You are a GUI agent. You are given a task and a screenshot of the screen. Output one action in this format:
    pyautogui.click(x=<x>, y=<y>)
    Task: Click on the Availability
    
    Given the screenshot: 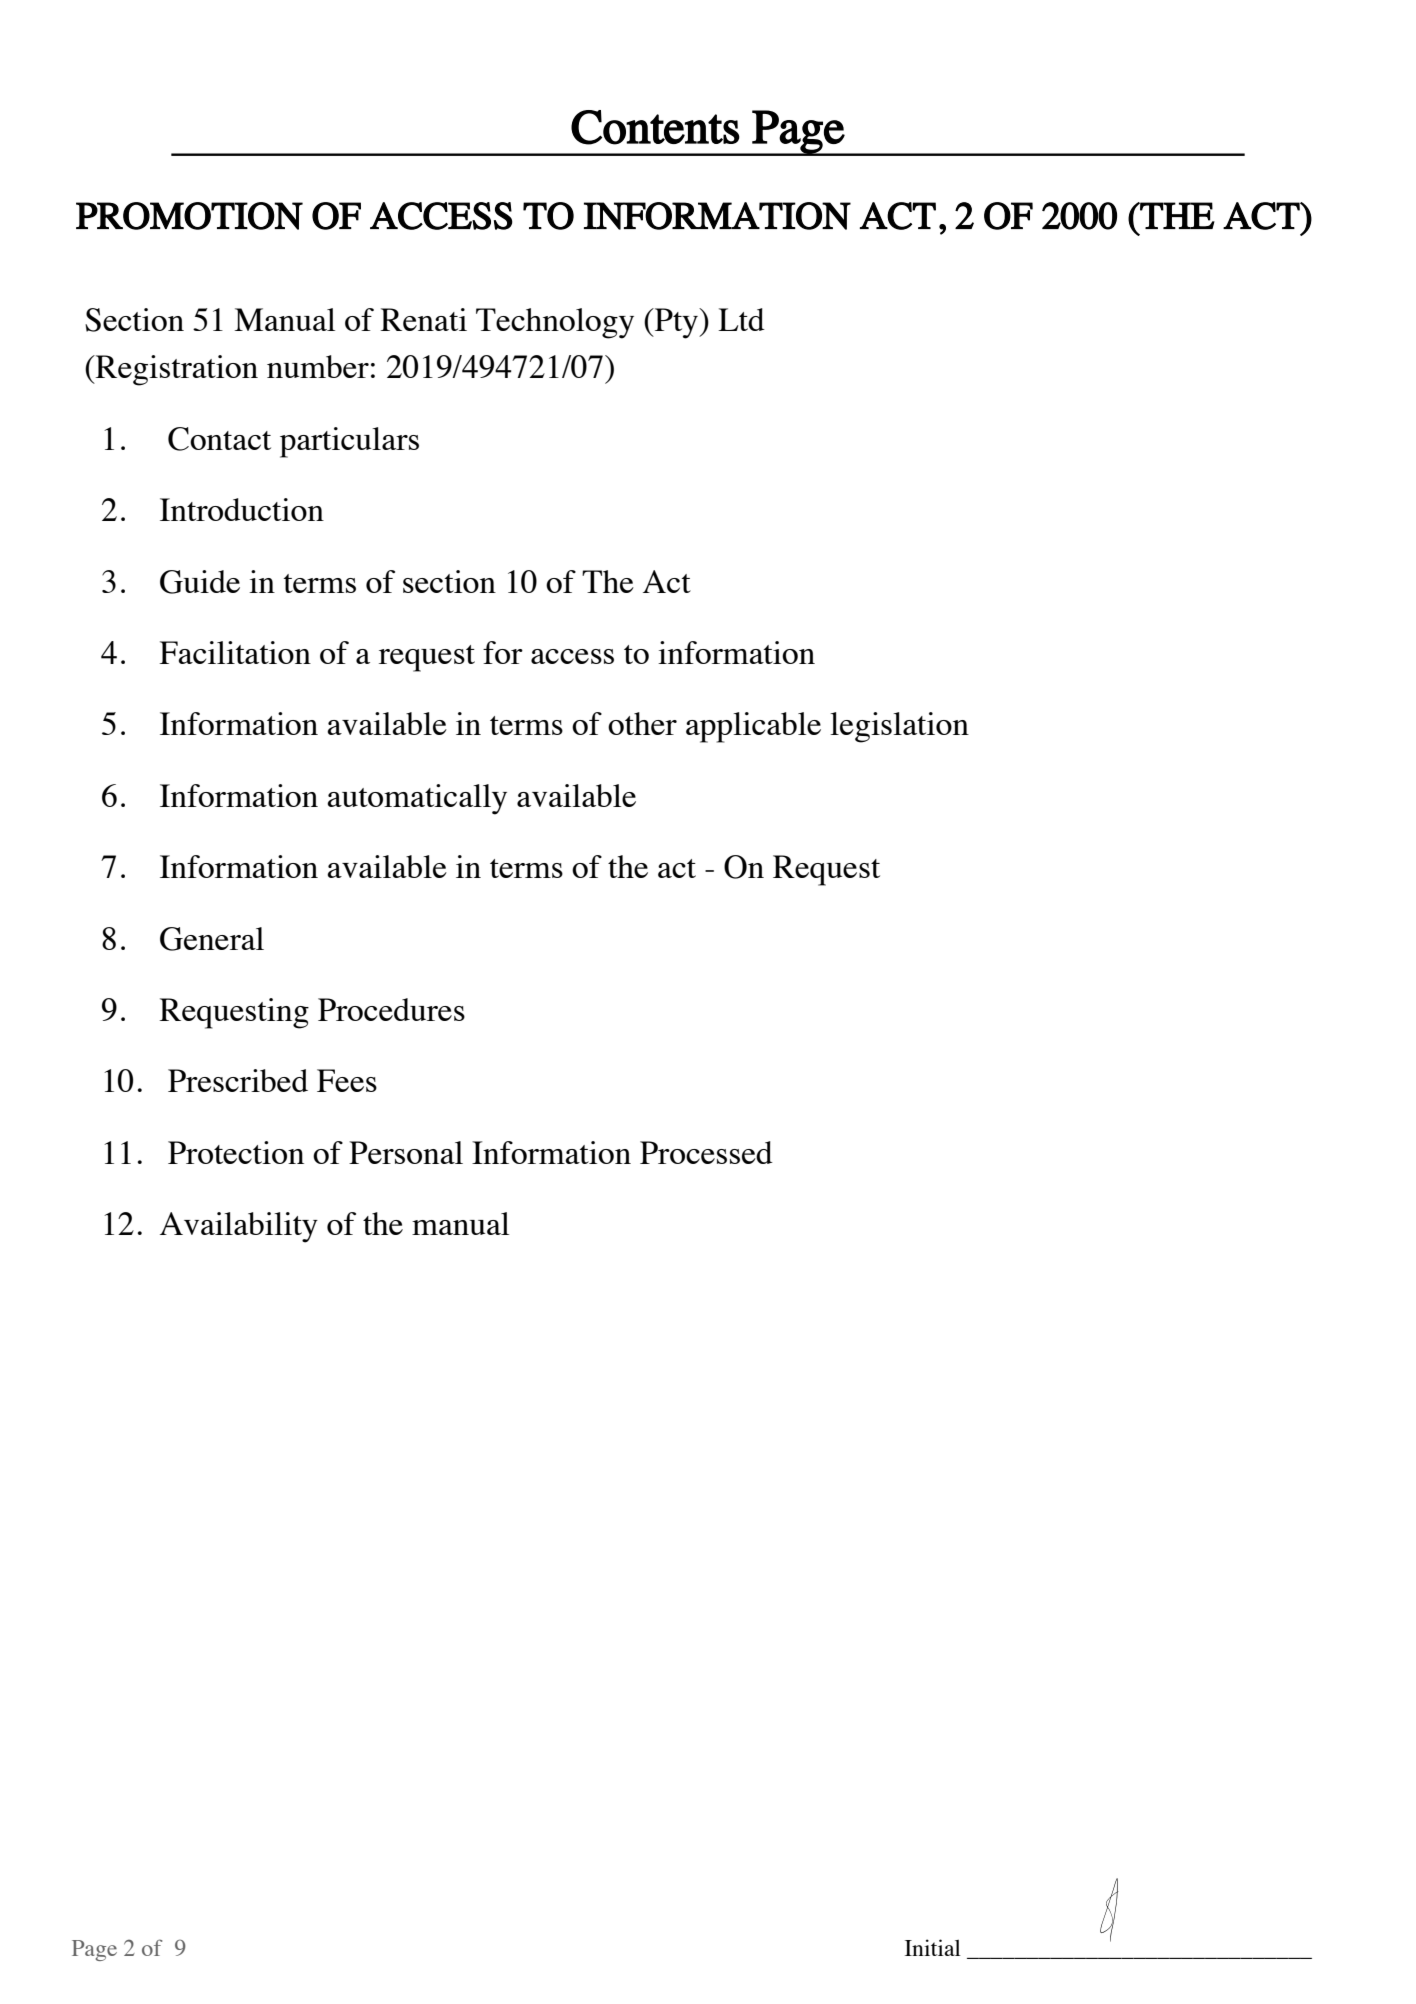 What is the action you would take?
    pyautogui.click(x=239, y=1227)
